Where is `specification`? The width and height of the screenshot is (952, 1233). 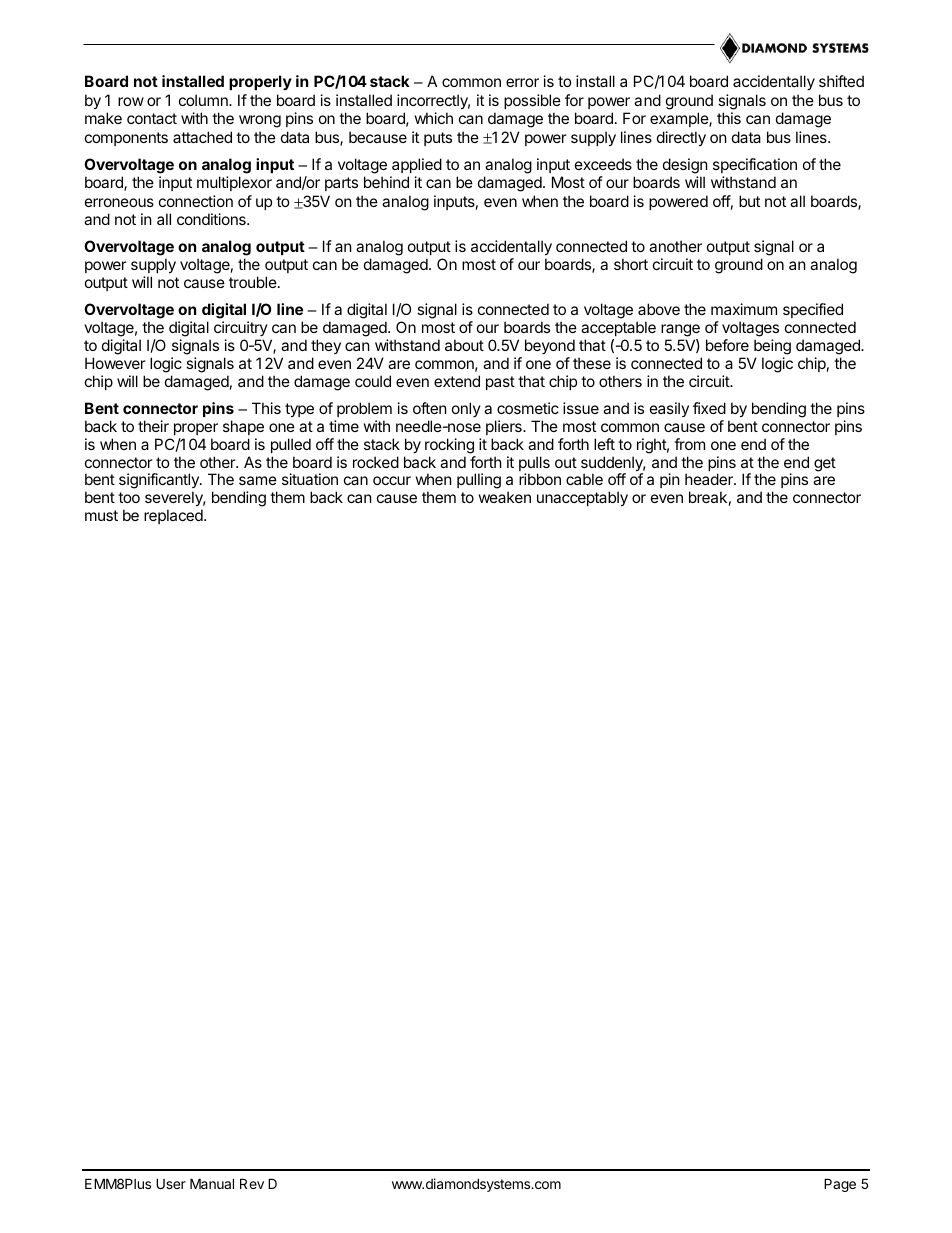
specification is located at coordinates (755, 165).
